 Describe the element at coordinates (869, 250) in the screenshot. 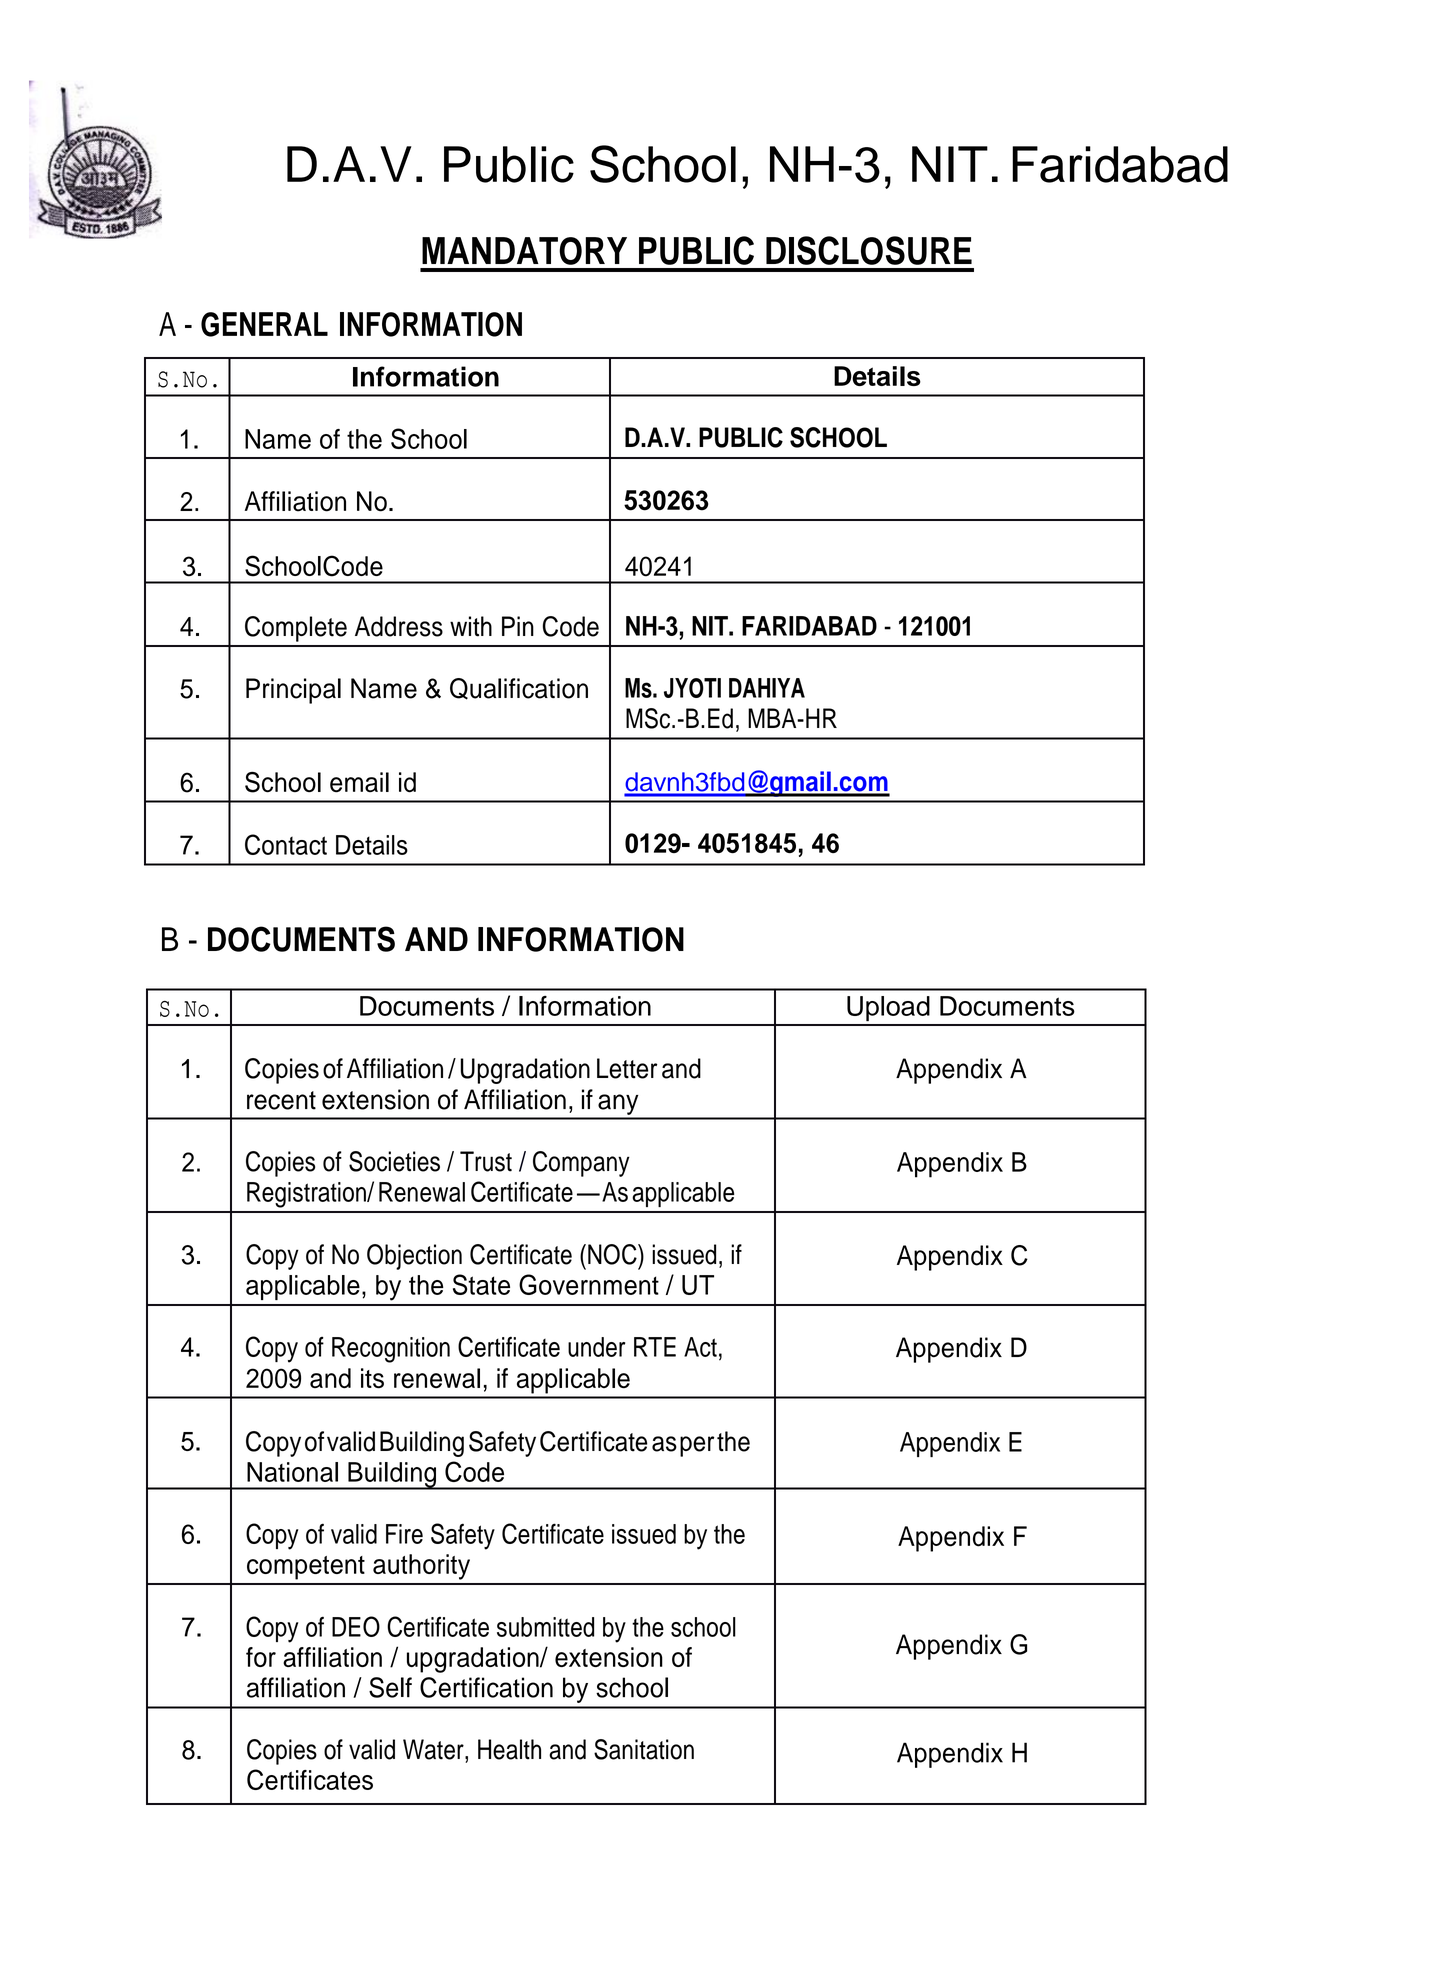

I see `DISCLOSURE` at that location.
